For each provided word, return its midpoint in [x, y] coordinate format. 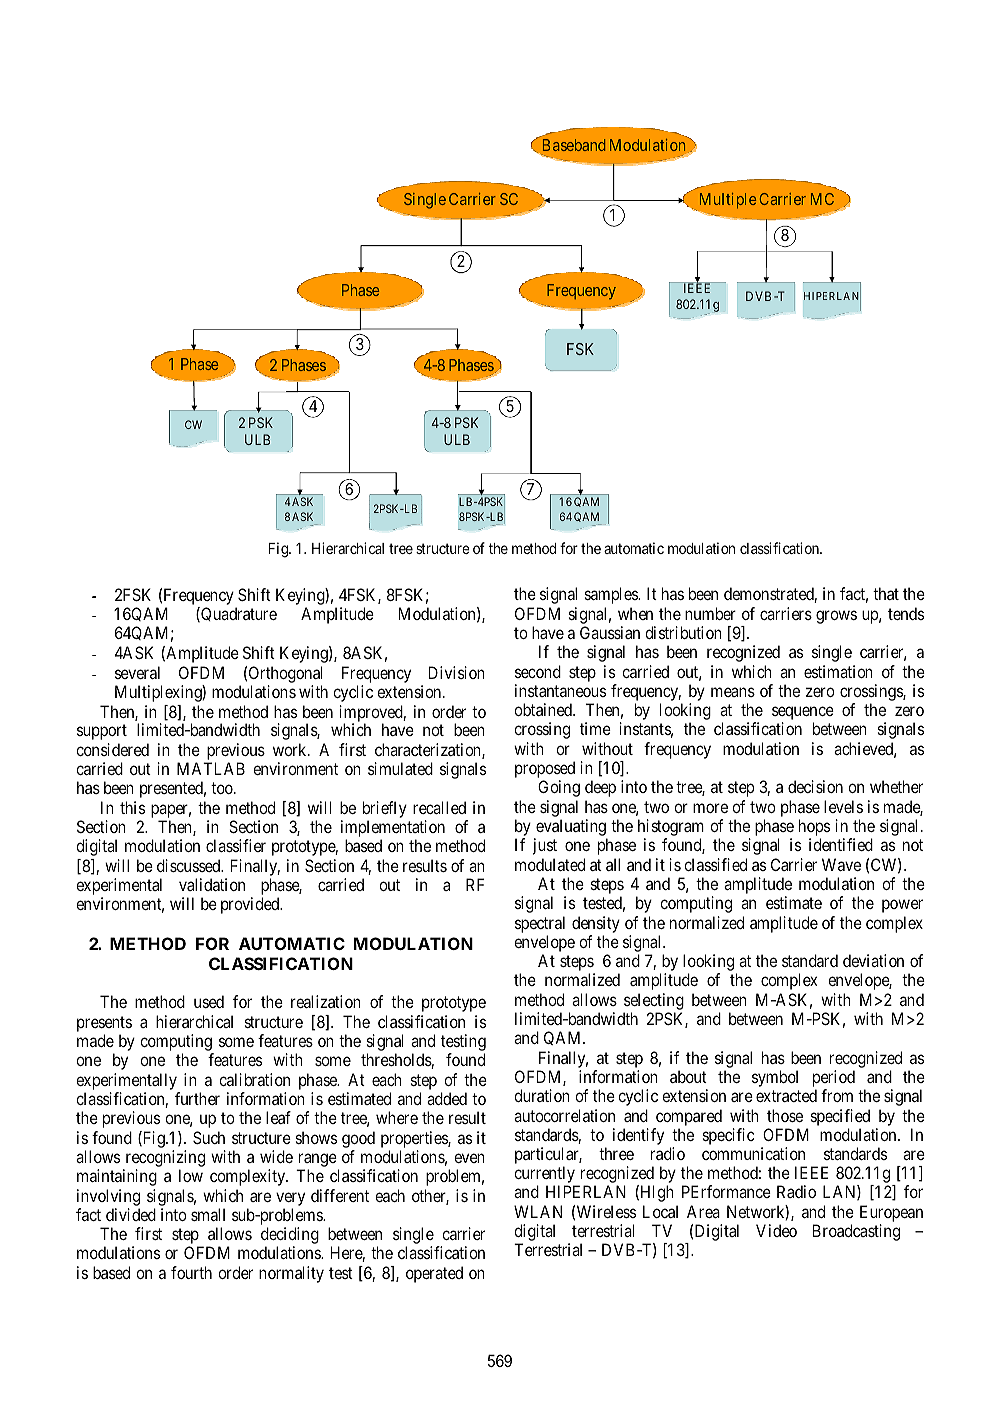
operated [434, 1274]
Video [776, 1230]
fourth [191, 1272]
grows [836, 617]
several [137, 672]
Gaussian [610, 632]
